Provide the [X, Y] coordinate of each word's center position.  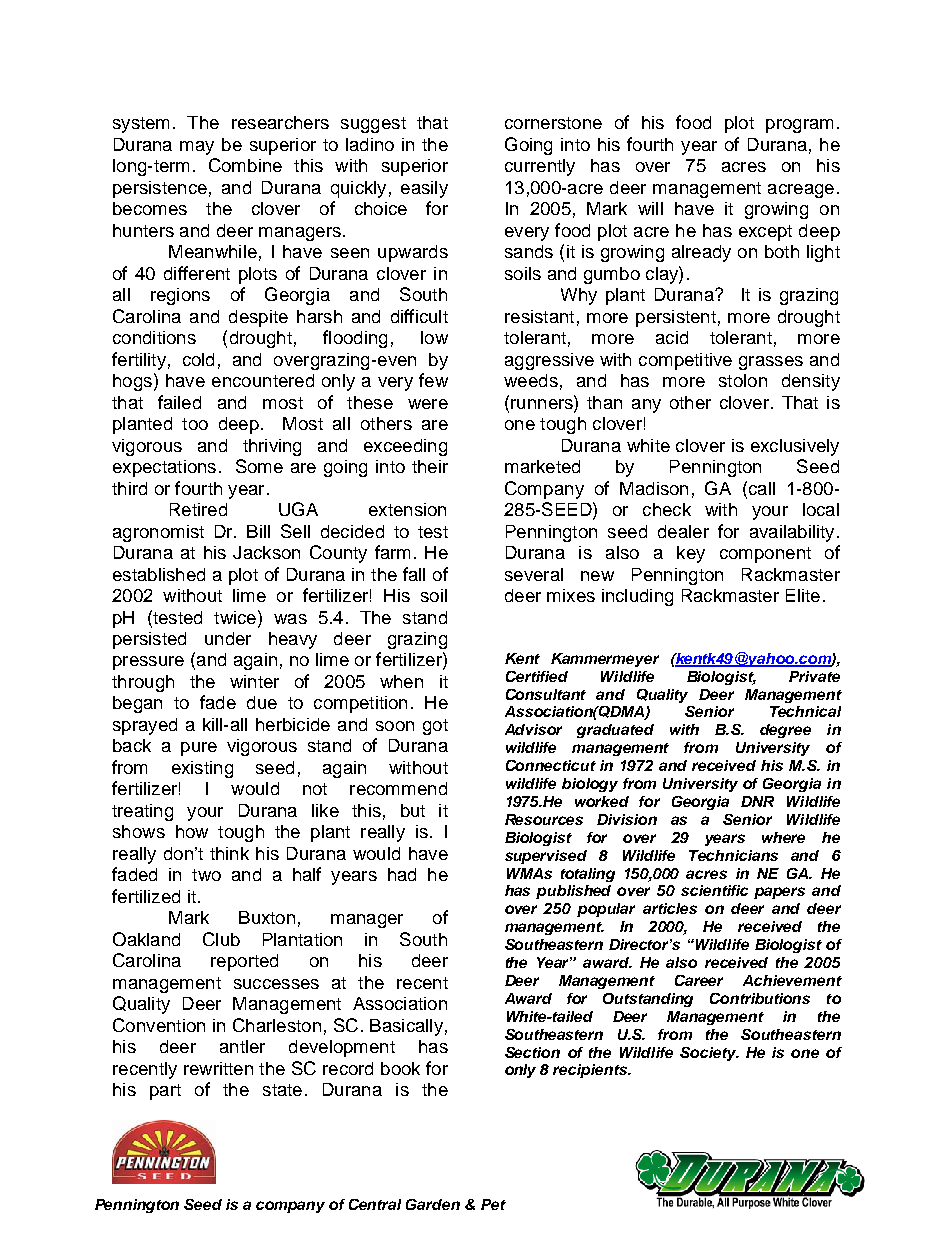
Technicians [733, 855]
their [430, 466]
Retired [198, 509]
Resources [544, 819]
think [229, 853]
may [197, 148]
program [799, 126]
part [165, 1092]
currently [540, 167]
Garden [433, 1204]
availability [792, 533]
